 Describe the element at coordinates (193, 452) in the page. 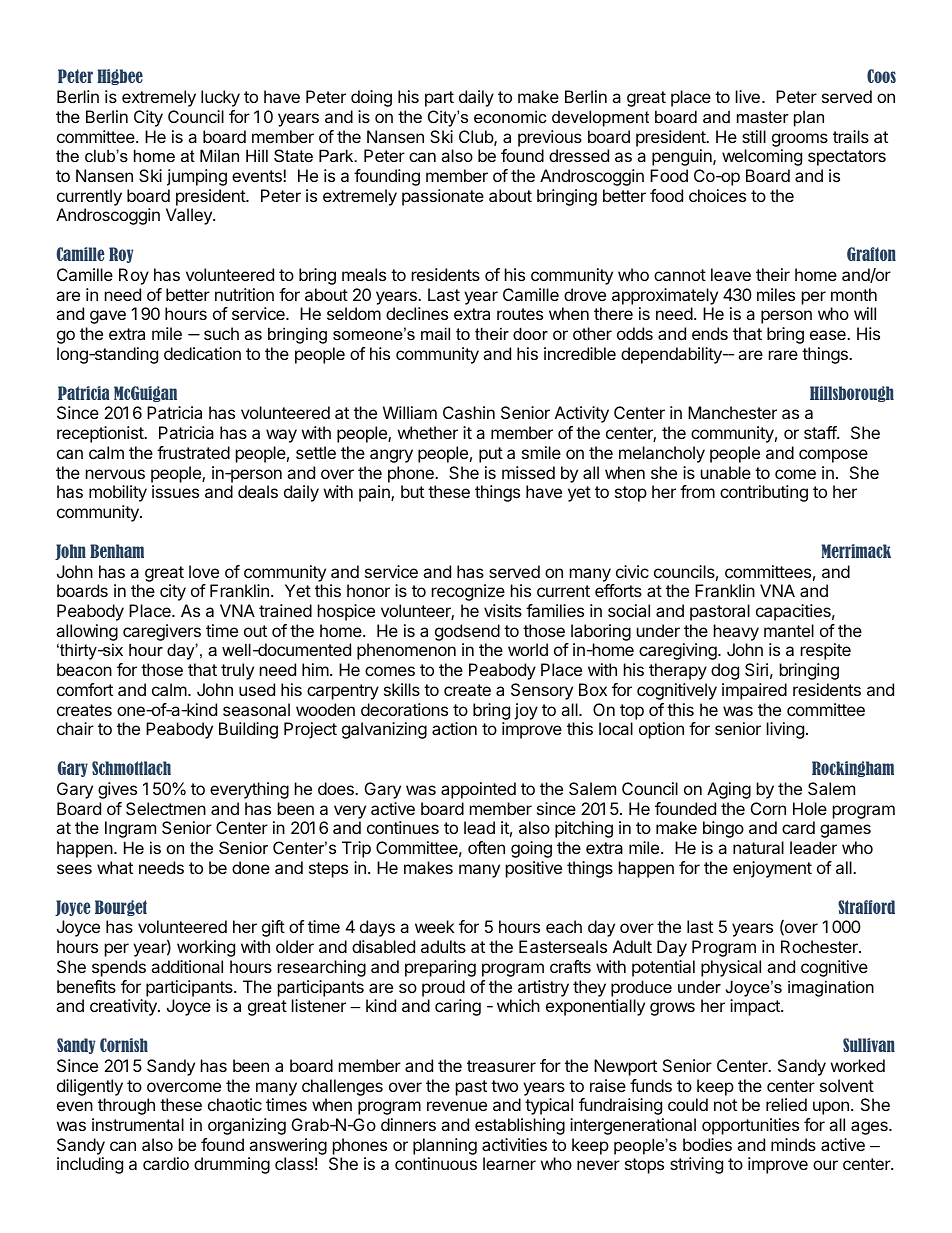

I see `frustrated` at that location.
